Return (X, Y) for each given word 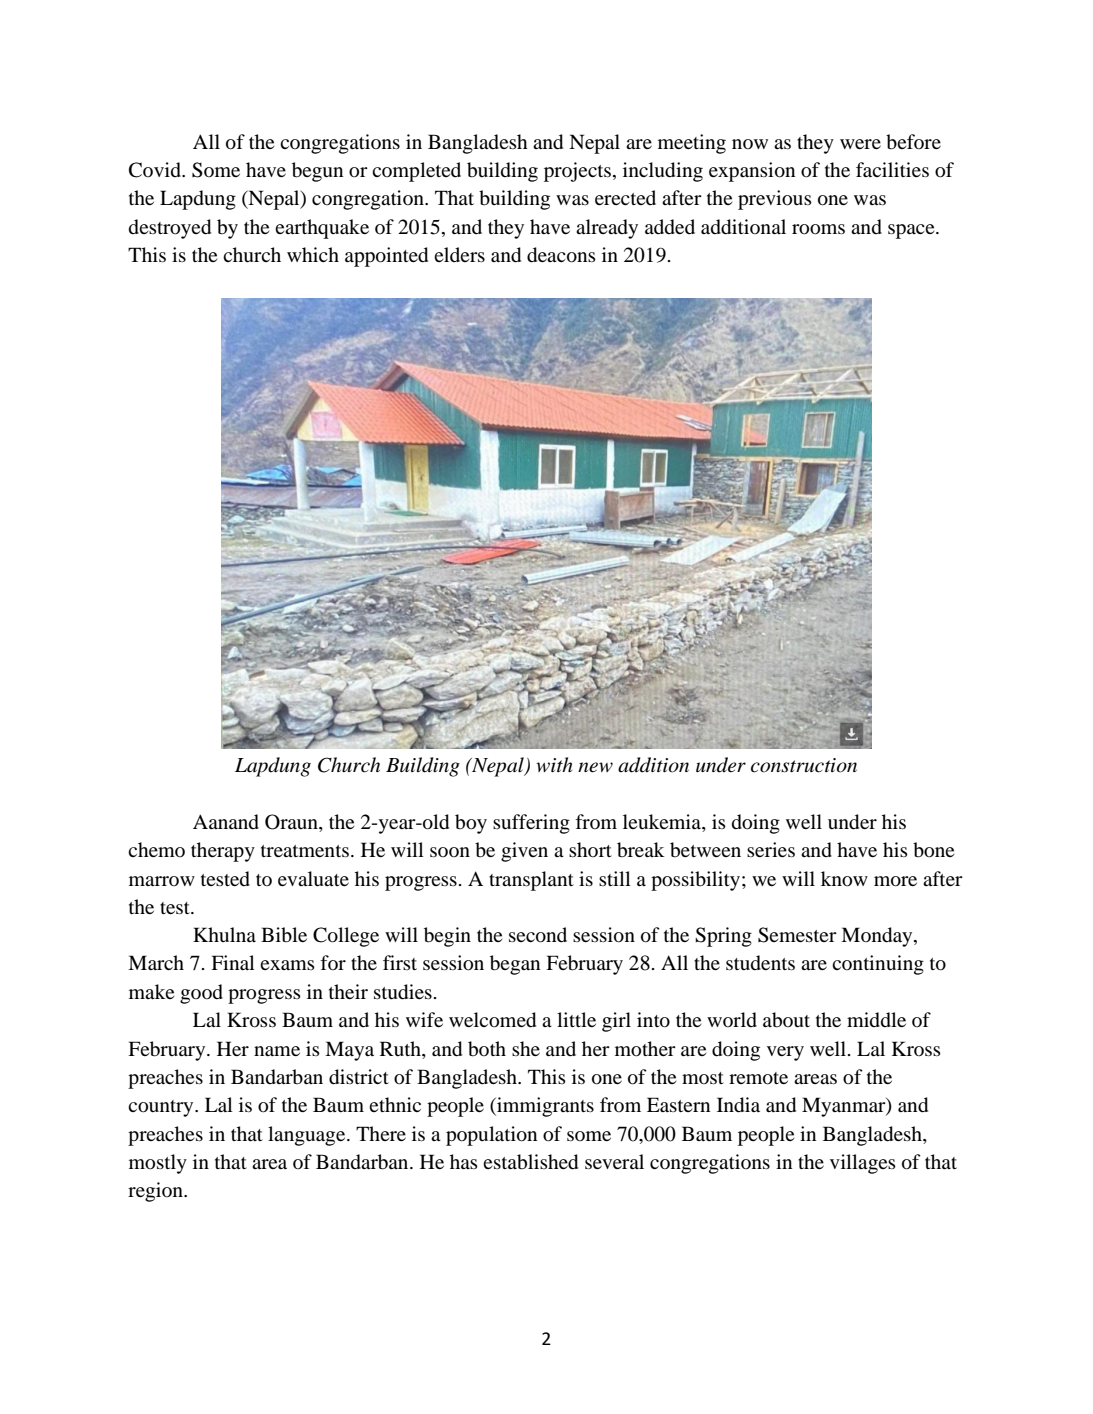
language (308, 1136)
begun (317, 172)
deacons (561, 255)
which (313, 254)
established (530, 1162)
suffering (531, 824)
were (860, 144)
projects (577, 172)
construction (804, 765)
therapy (223, 852)
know (844, 879)
